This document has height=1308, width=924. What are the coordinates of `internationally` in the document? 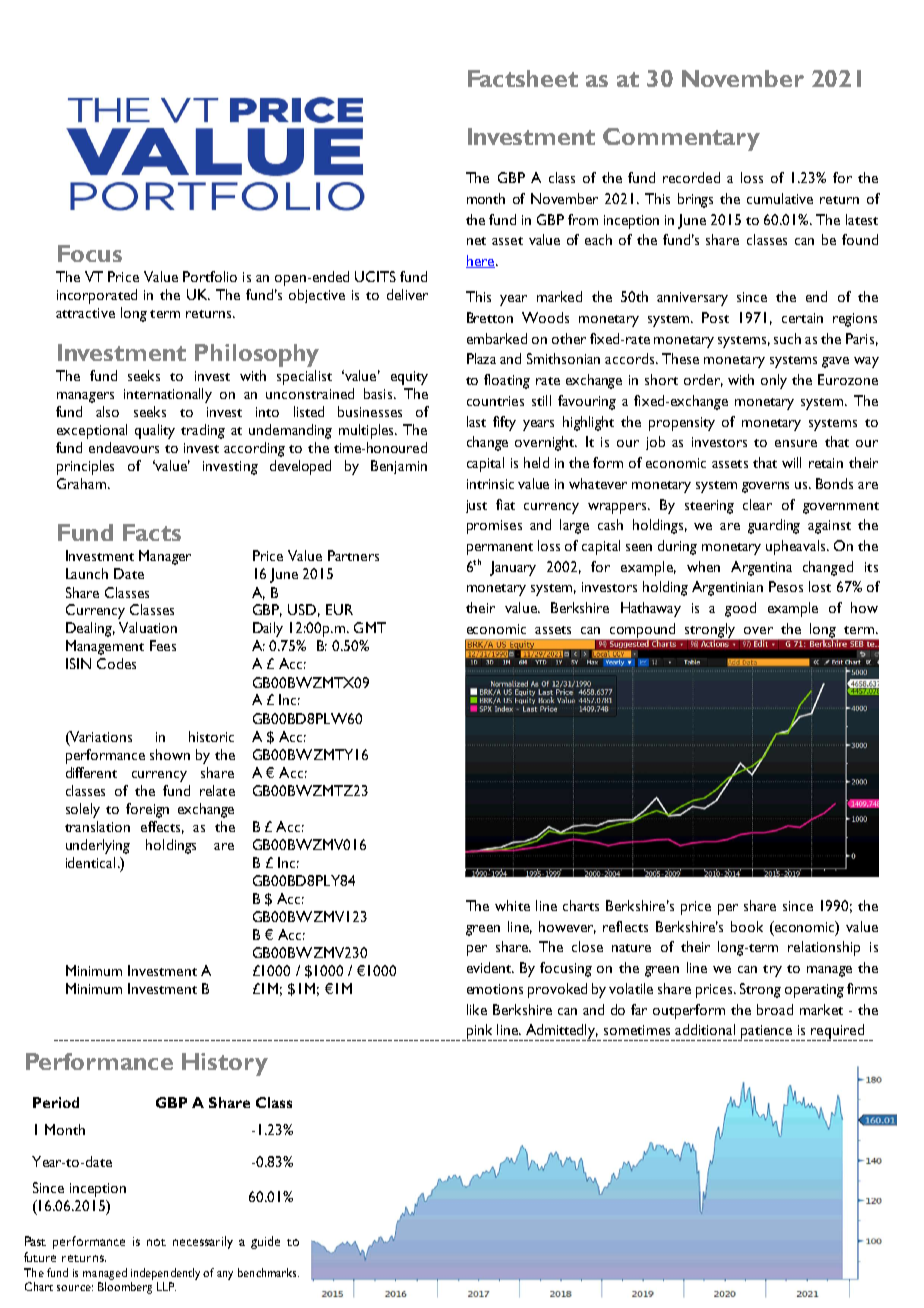 It's located at (168, 395).
